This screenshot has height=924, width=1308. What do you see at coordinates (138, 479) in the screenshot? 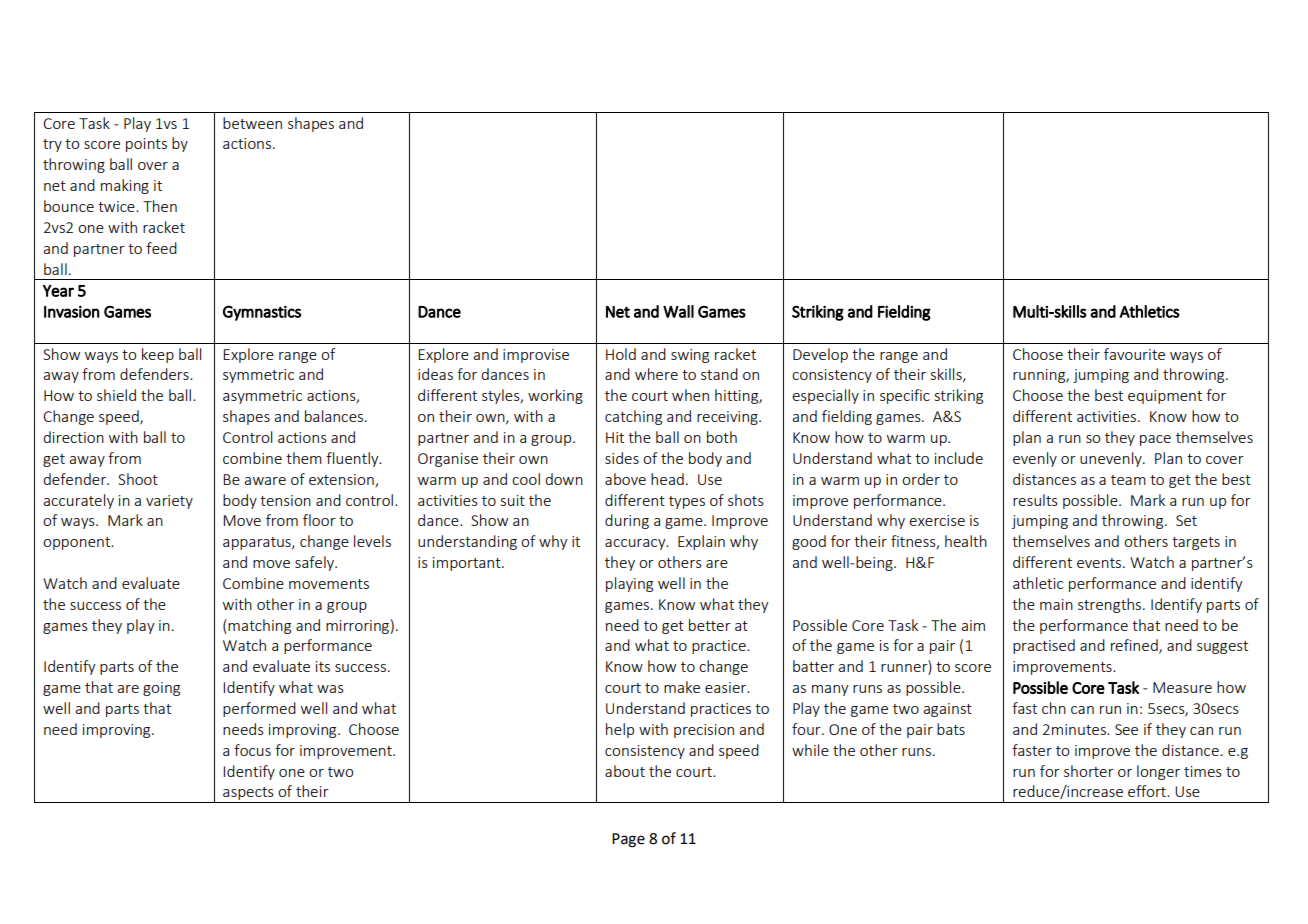
I see `Shoot` at bounding box center [138, 479].
